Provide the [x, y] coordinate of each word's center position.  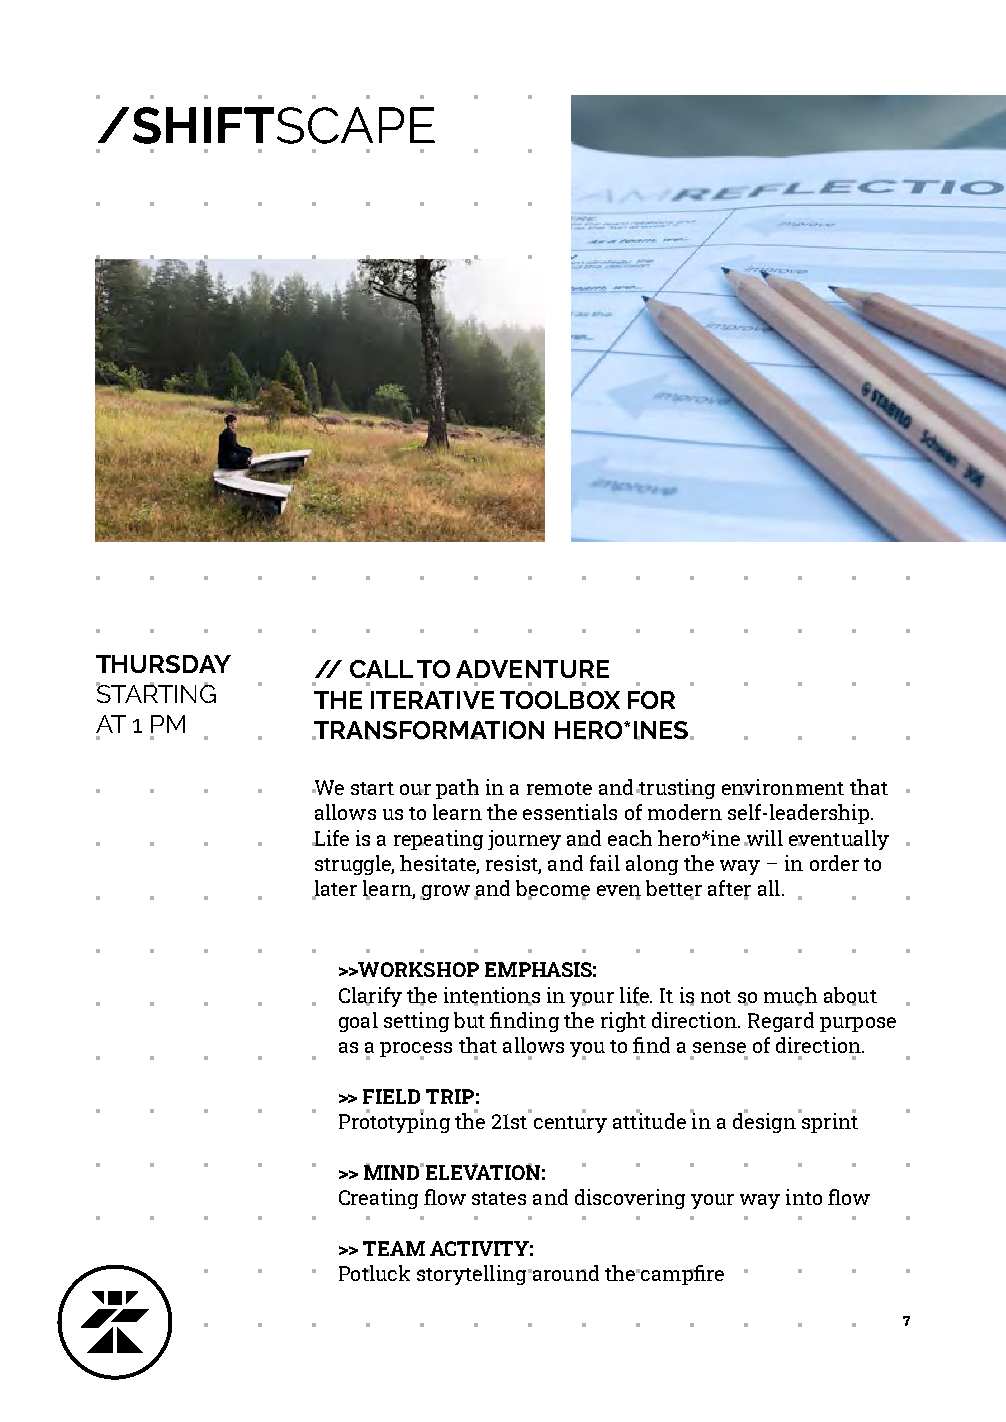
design [764, 1122]
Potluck [374, 1273]
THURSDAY [163, 664]
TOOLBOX [560, 700]
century [570, 1124]
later [334, 889]
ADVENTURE [532, 669]
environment [783, 787]
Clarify [370, 997]
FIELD [391, 1096]
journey [524, 840]
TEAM [394, 1248]
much [790, 996]
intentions [492, 996]
